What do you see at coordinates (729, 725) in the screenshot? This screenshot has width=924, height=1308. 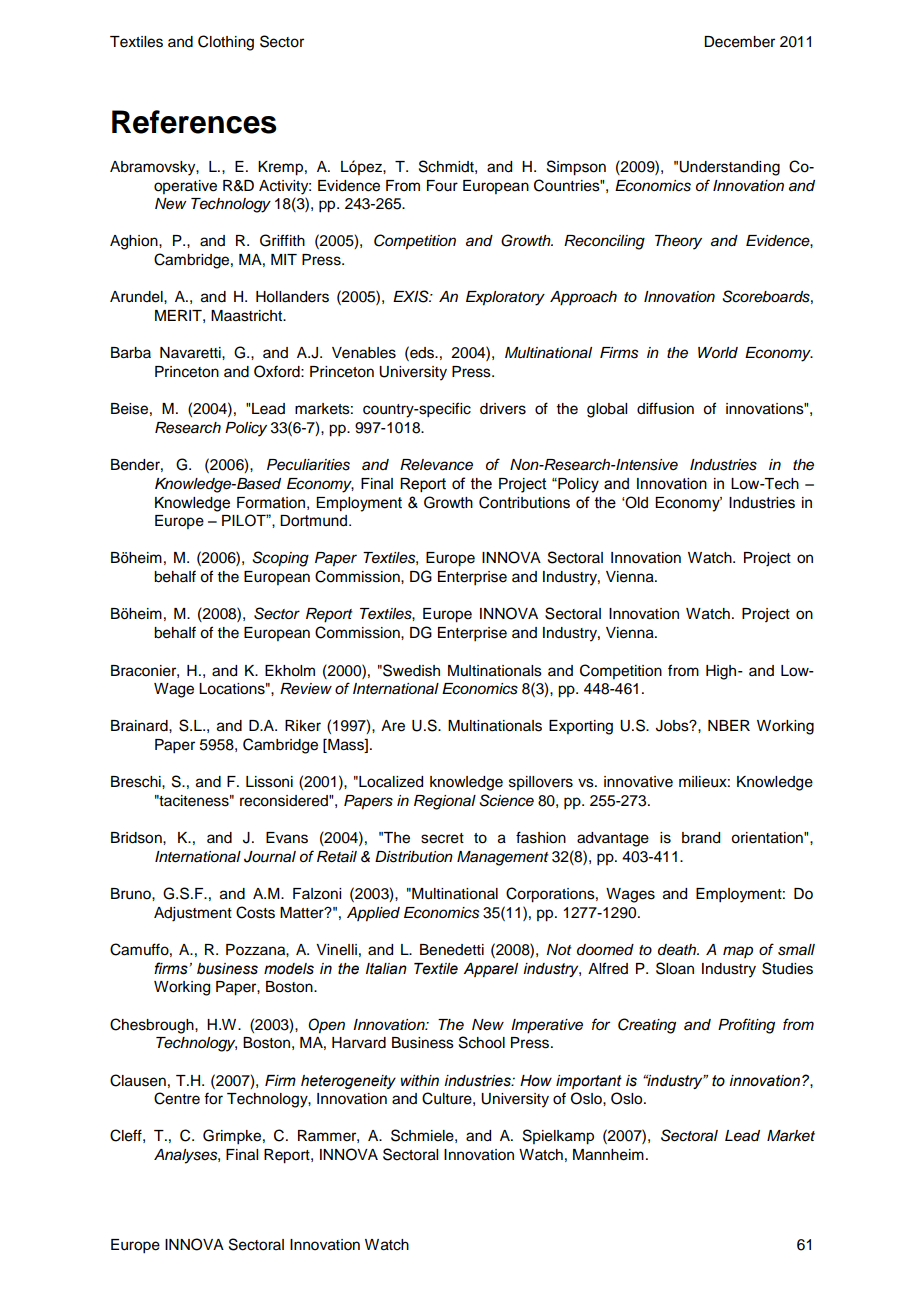 I see `NBER` at bounding box center [729, 725].
